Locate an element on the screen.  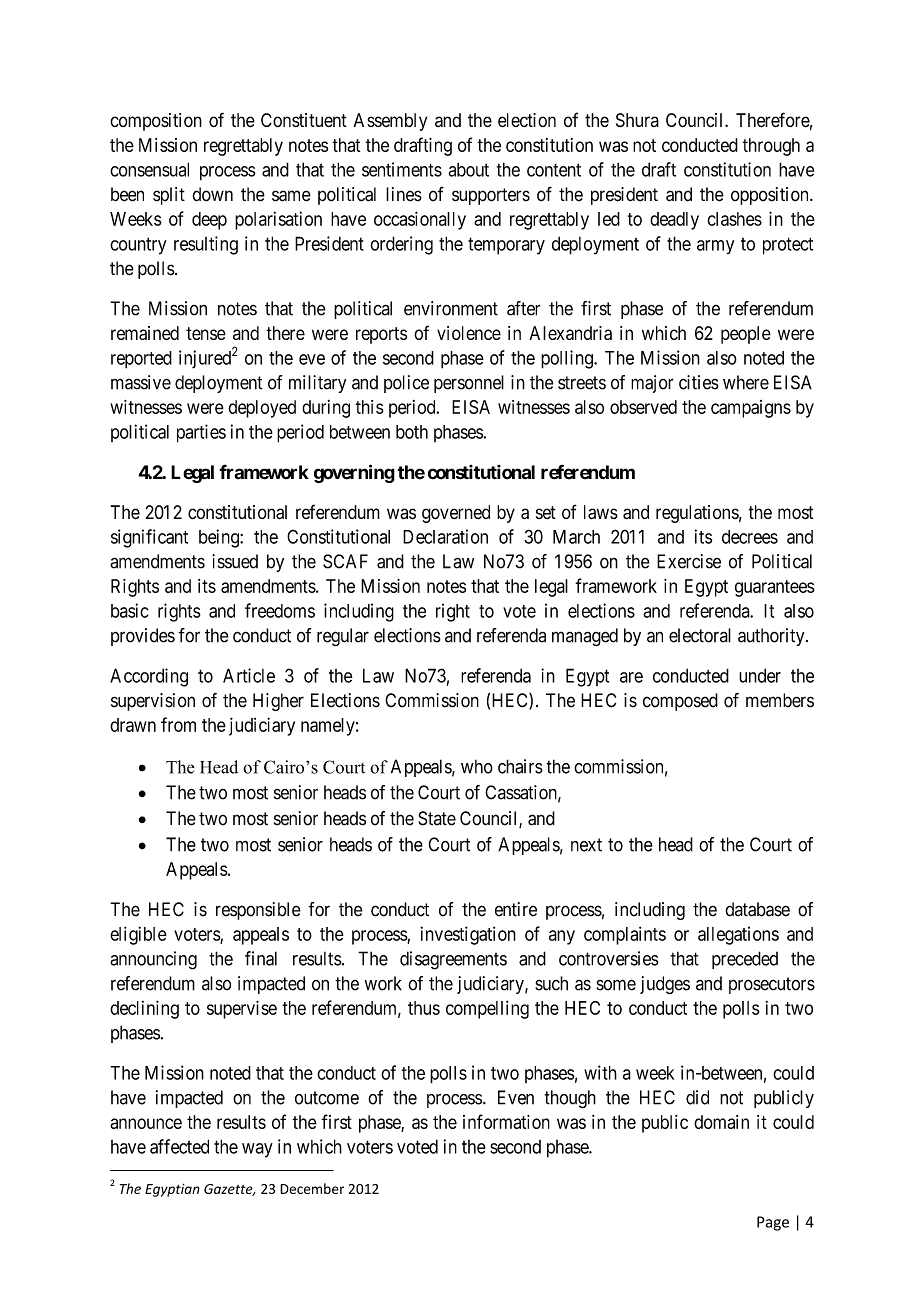
through is located at coordinates (771, 147).
